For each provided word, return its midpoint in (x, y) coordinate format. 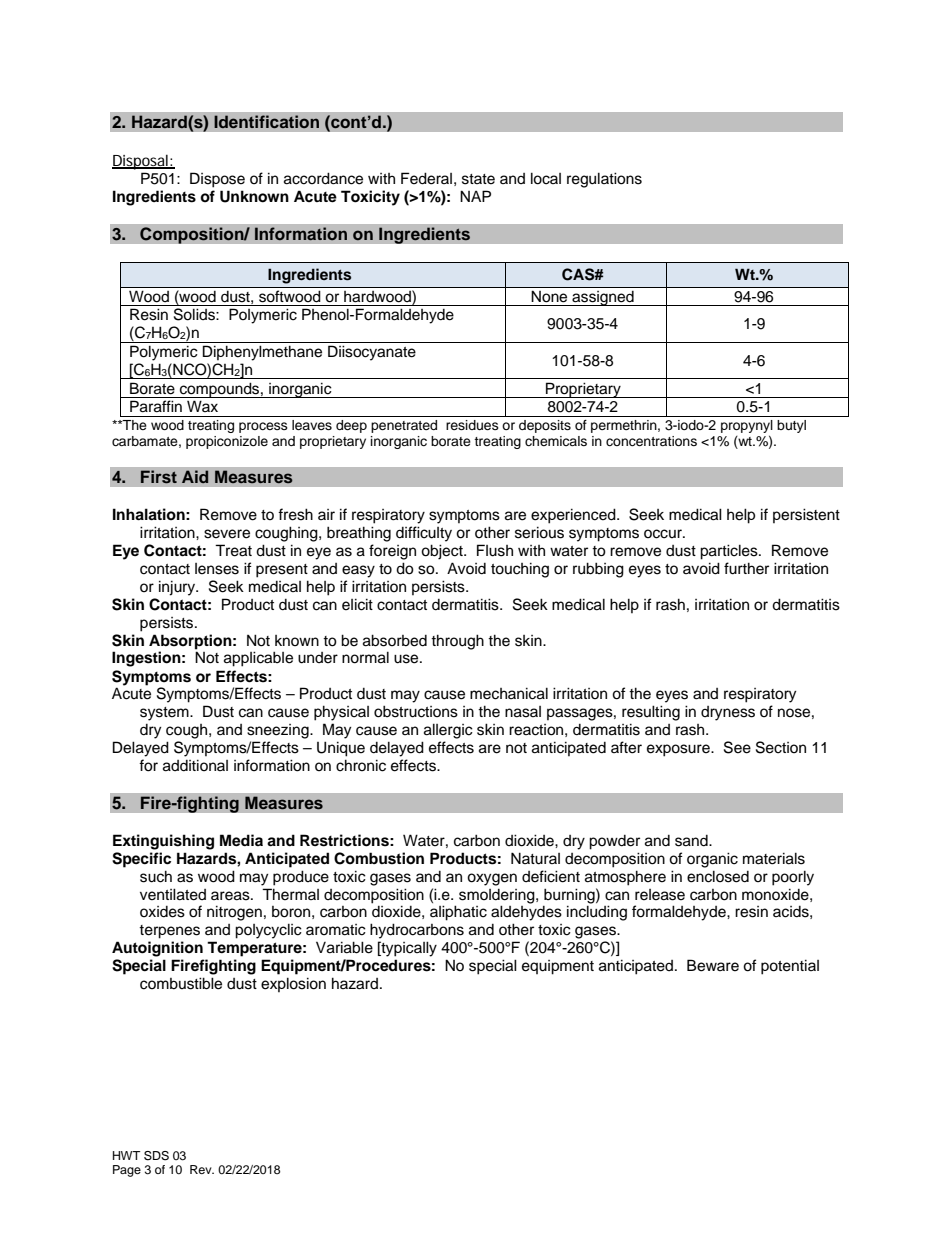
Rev (202, 1169)
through (457, 642)
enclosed (718, 876)
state (478, 179)
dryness (728, 713)
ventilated (173, 894)
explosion (293, 984)
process (263, 427)
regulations (604, 180)
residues (472, 425)
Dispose (217, 180)
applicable (258, 659)
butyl (791, 426)
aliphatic (458, 913)
